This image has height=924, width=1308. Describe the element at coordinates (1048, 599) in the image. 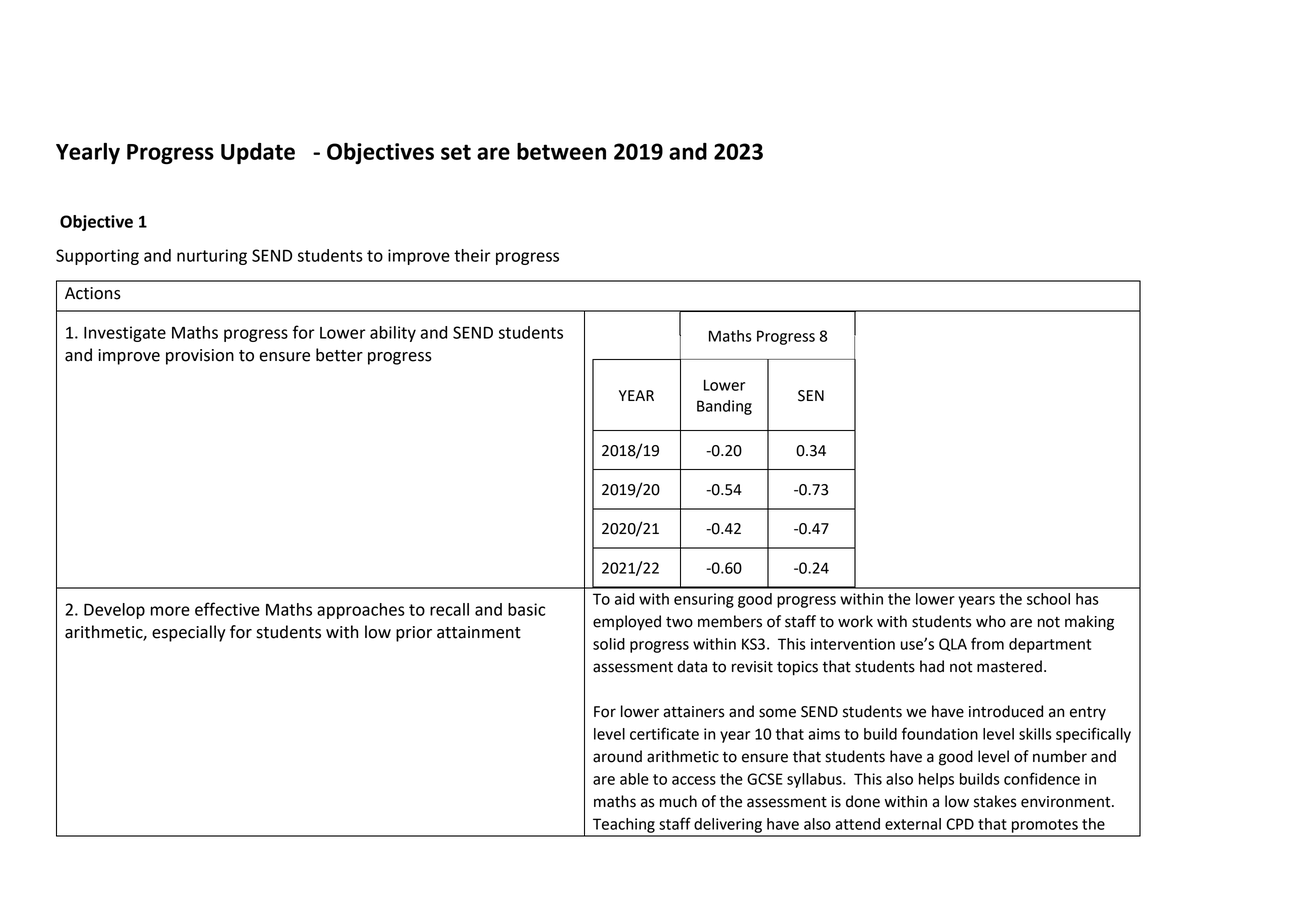

I see `school` at that location.
